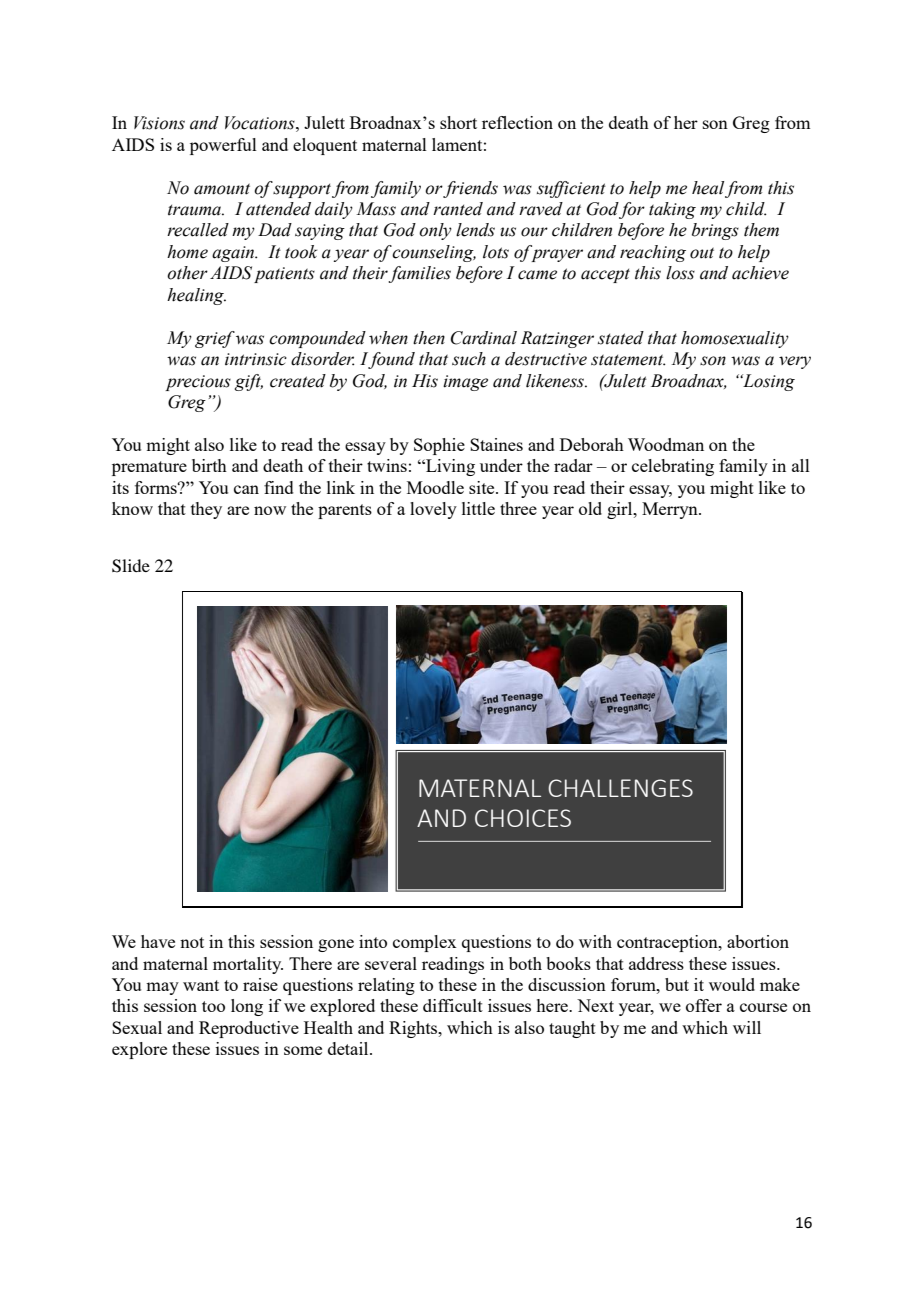  I want to click on powerful, so click(223, 146).
